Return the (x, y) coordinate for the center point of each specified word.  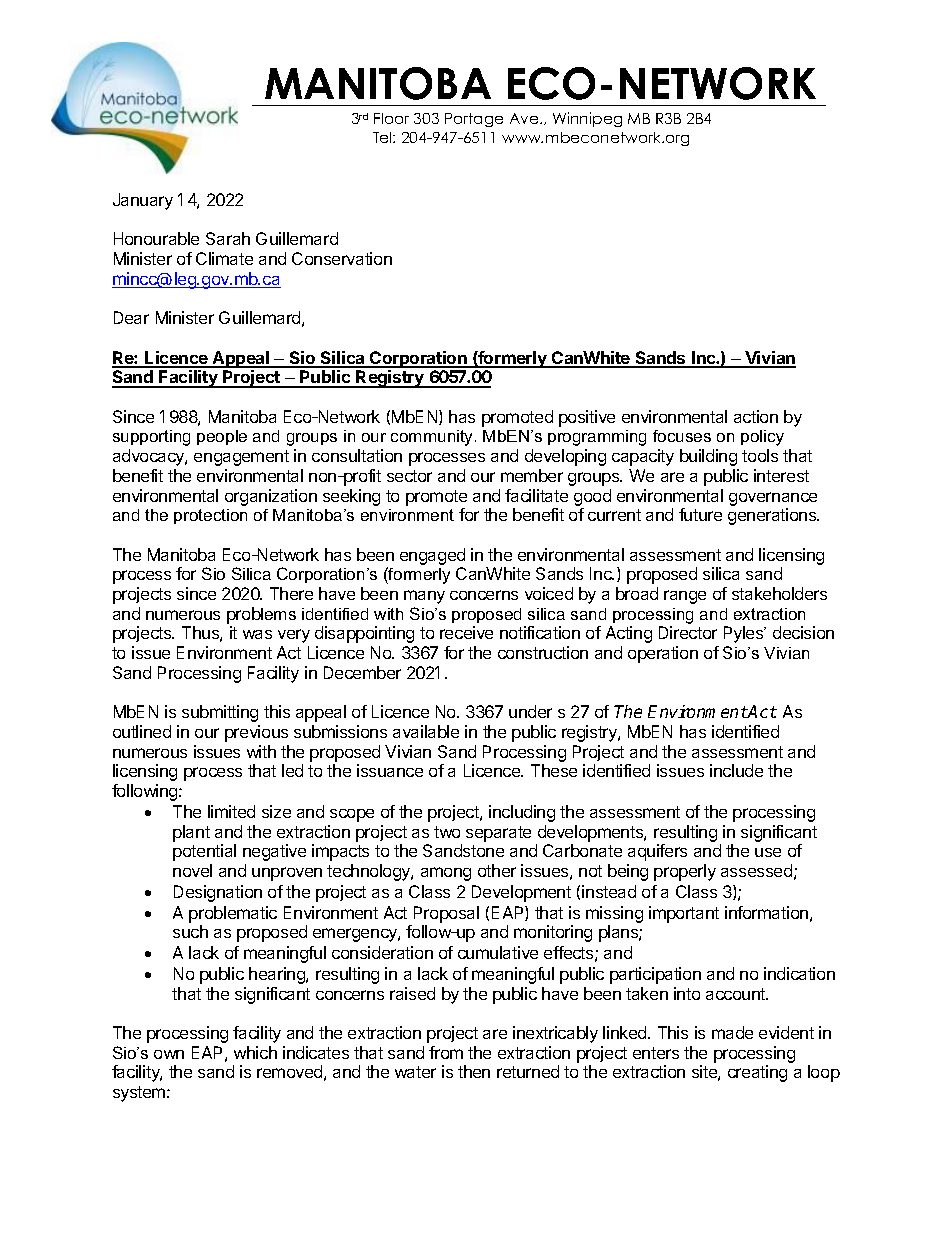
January (143, 201)
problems (261, 615)
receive (466, 632)
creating (757, 1073)
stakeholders (779, 593)
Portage (474, 120)
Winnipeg (587, 119)
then (474, 1071)
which (255, 1052)
